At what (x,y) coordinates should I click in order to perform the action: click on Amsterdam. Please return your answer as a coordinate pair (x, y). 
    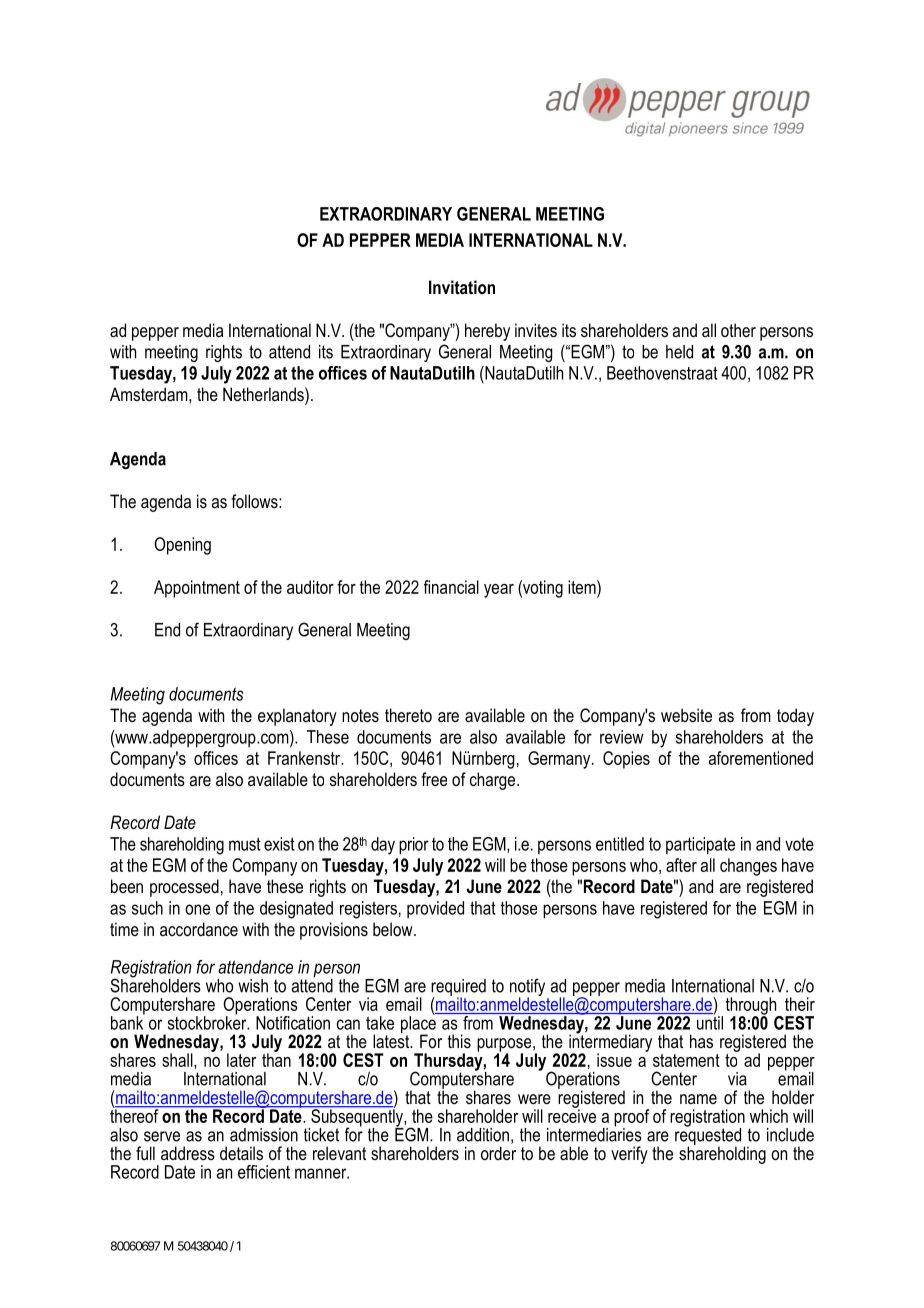
    Looking at the image, I should click on (150, 394).
